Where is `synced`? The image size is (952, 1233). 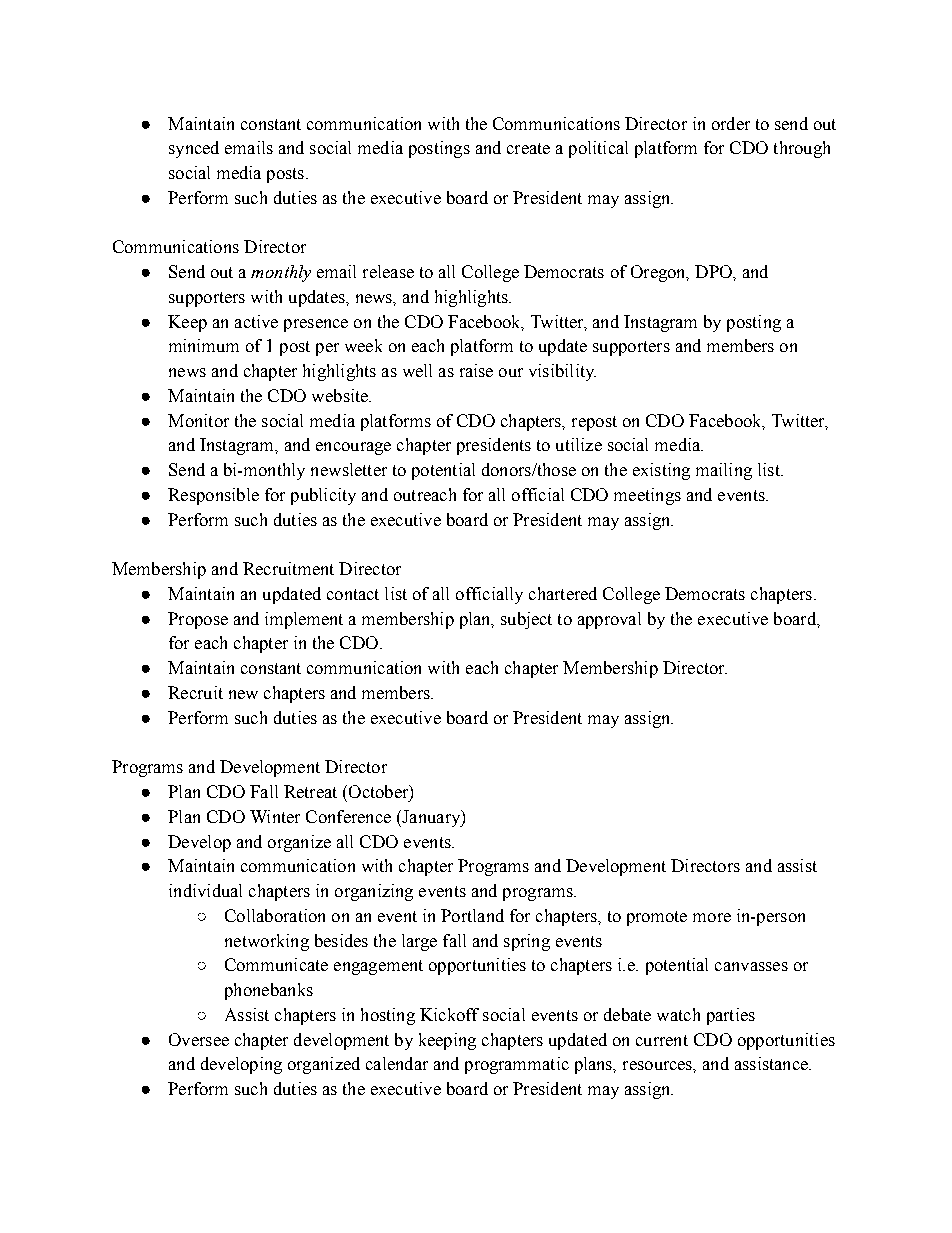
synced is located at coordinates (194, 149).
